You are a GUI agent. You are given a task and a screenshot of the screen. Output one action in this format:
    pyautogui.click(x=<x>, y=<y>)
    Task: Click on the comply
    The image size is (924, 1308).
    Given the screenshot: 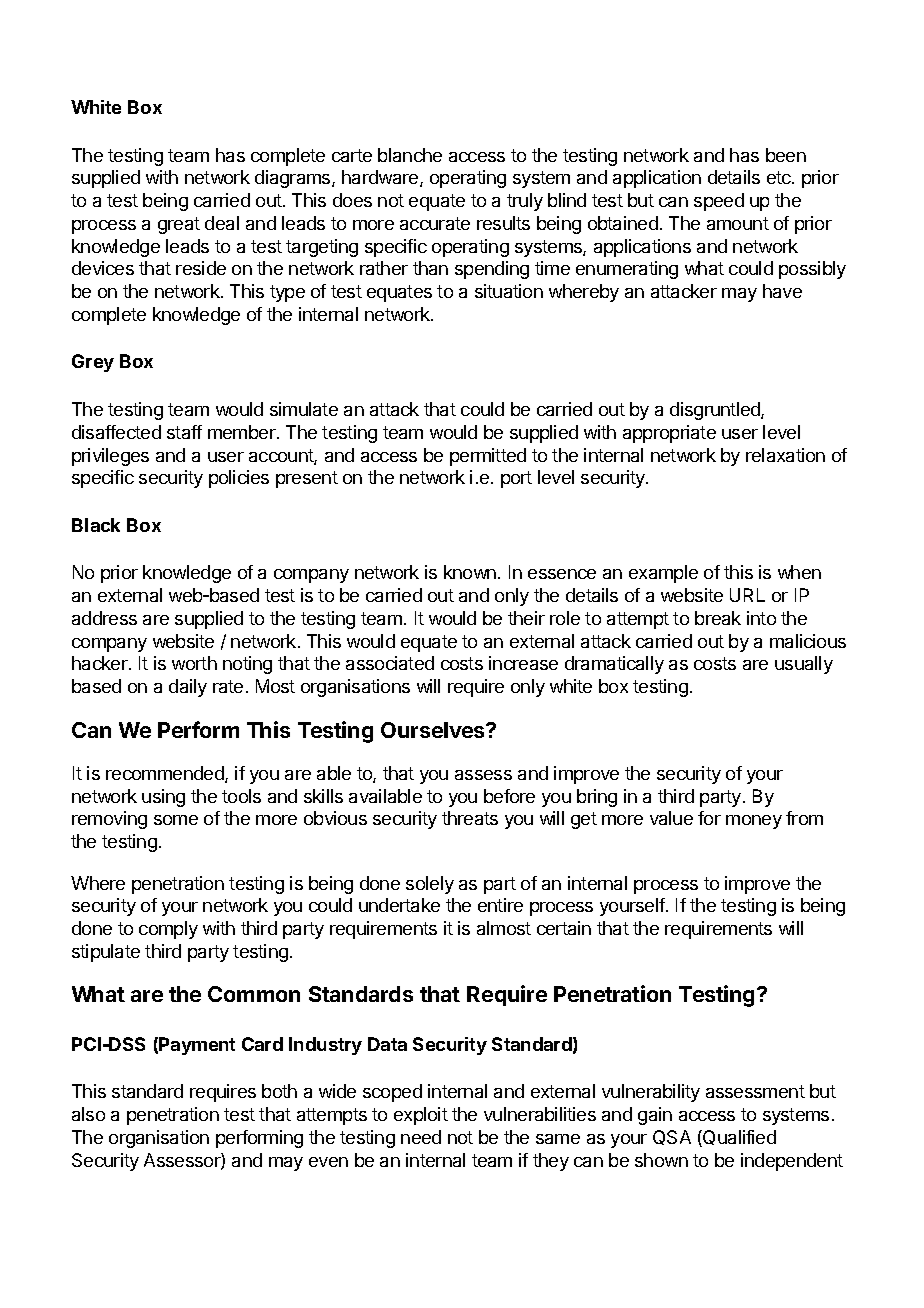 What is the action you would take?
    pyautogui.click(x=168, y=930)
